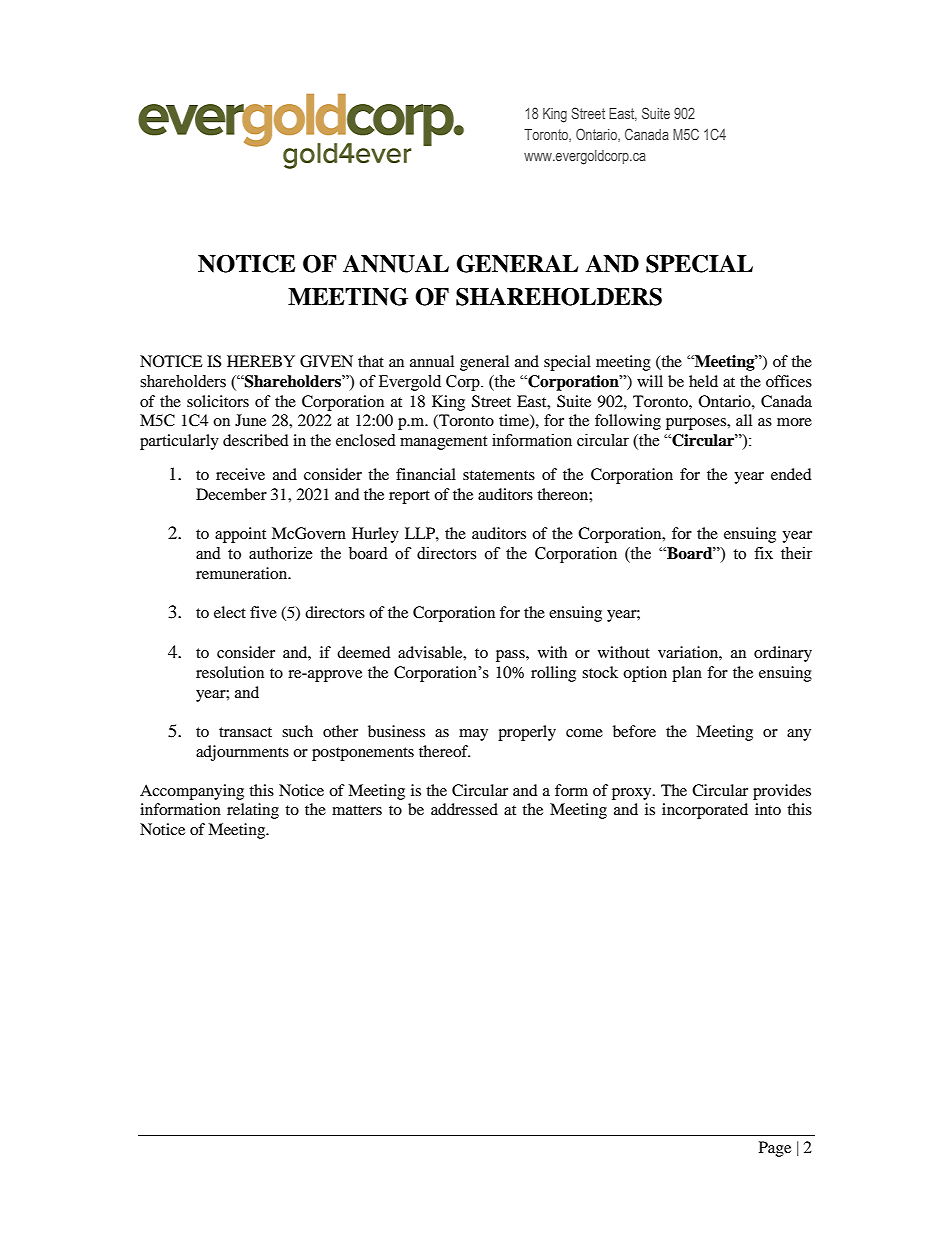 The height and width of the page is (1233, 952). I want to click on held, so click(703, 381).
